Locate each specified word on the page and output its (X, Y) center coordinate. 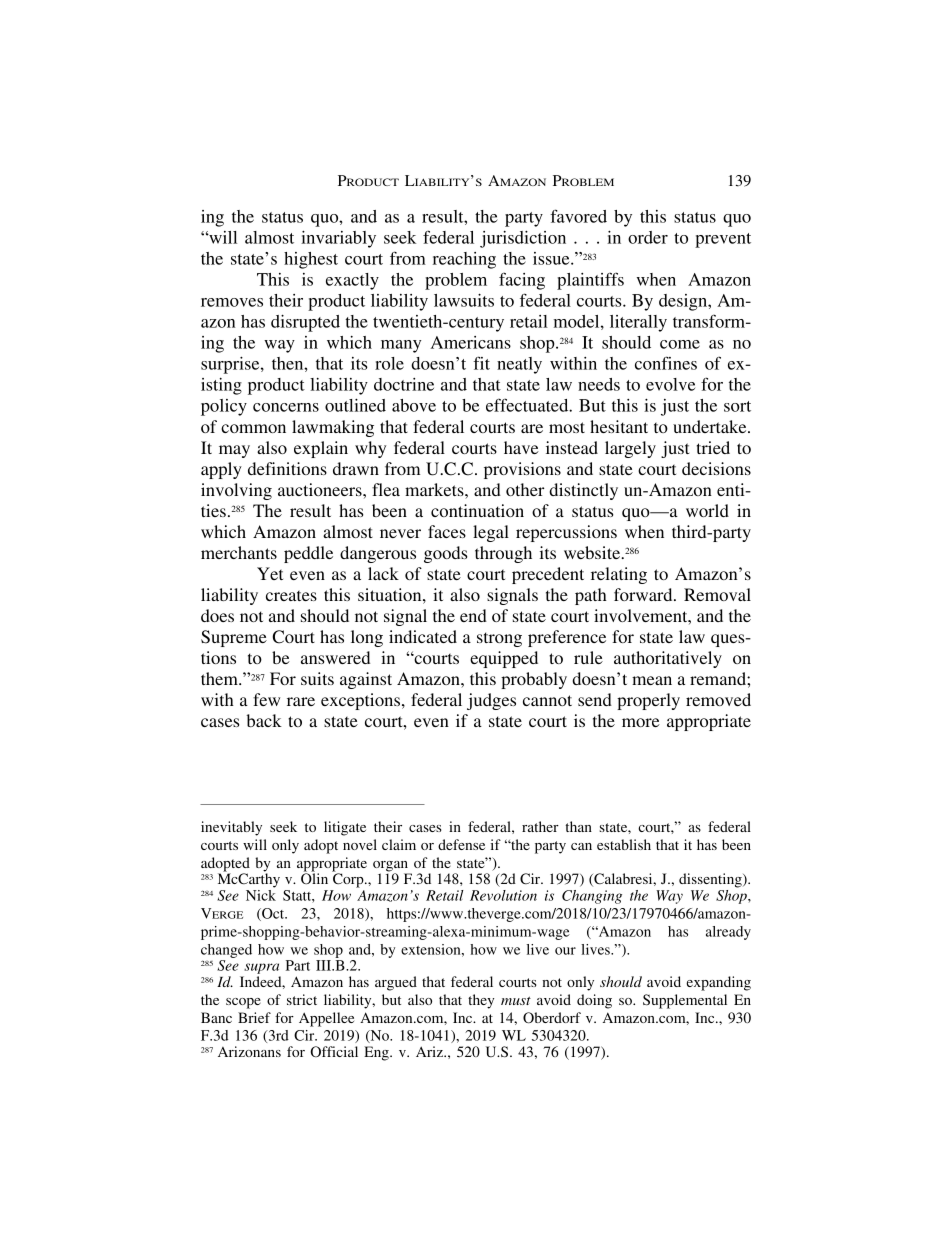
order (648, 237)
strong (499, 639)
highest (311, 260)
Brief (254, 1017)
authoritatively (668, 659)
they (481, 1001)
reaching (464, 260)
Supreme (234, 638)
